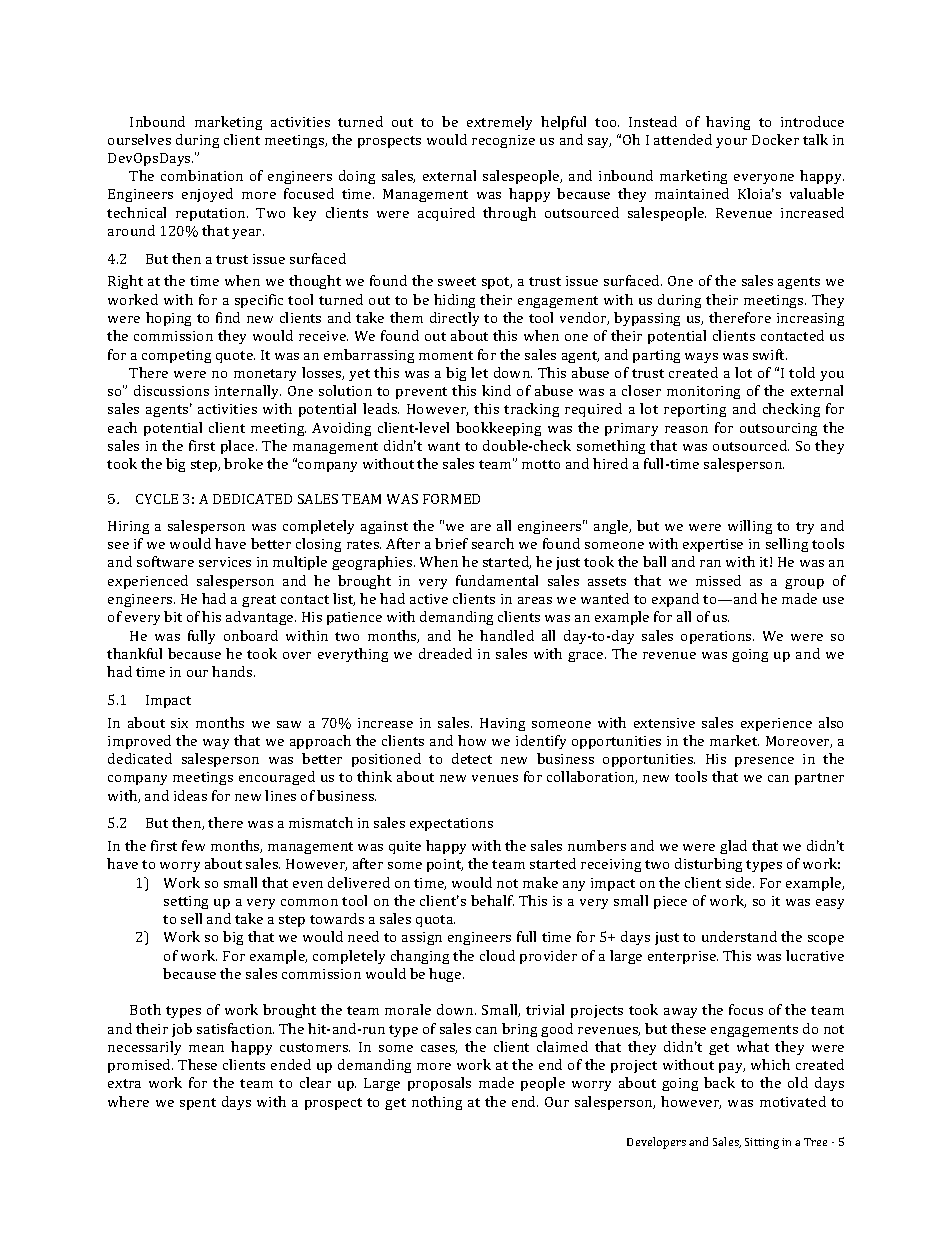 This document has height=1233, width=952. Describe the element at coordinates (764, 762) in the document. I see `presence` at that location.
